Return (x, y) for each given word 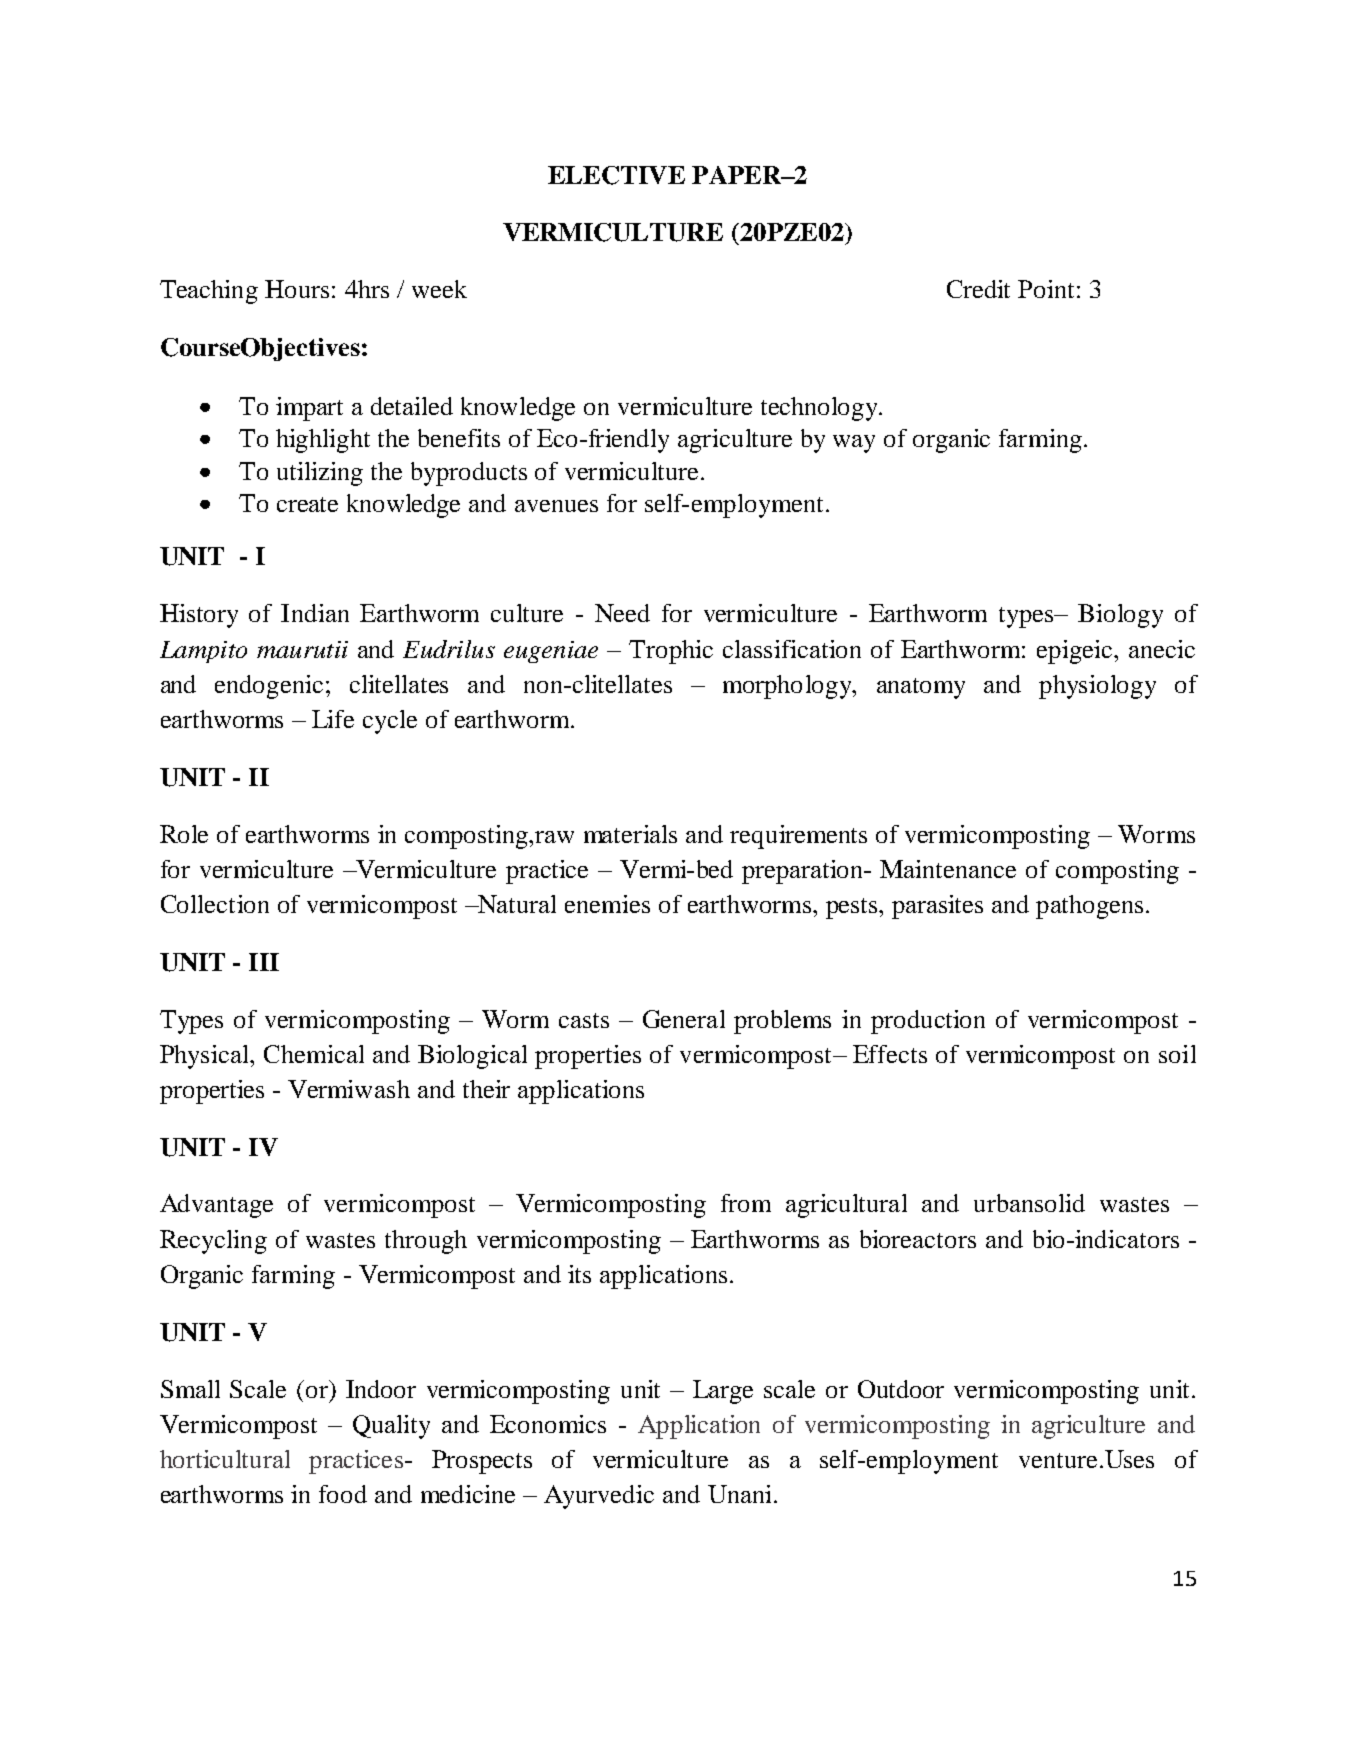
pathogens (1089, 907)
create (307, 504)
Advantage (216, 1206)
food (343, 1494)
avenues (556, 506)
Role (184, 834)
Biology (1120, 616)
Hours (297, 289)
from (746, 1203)
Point (1046, 289)
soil (1177, 1054)
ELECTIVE (616, 175)
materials (630, 834)
